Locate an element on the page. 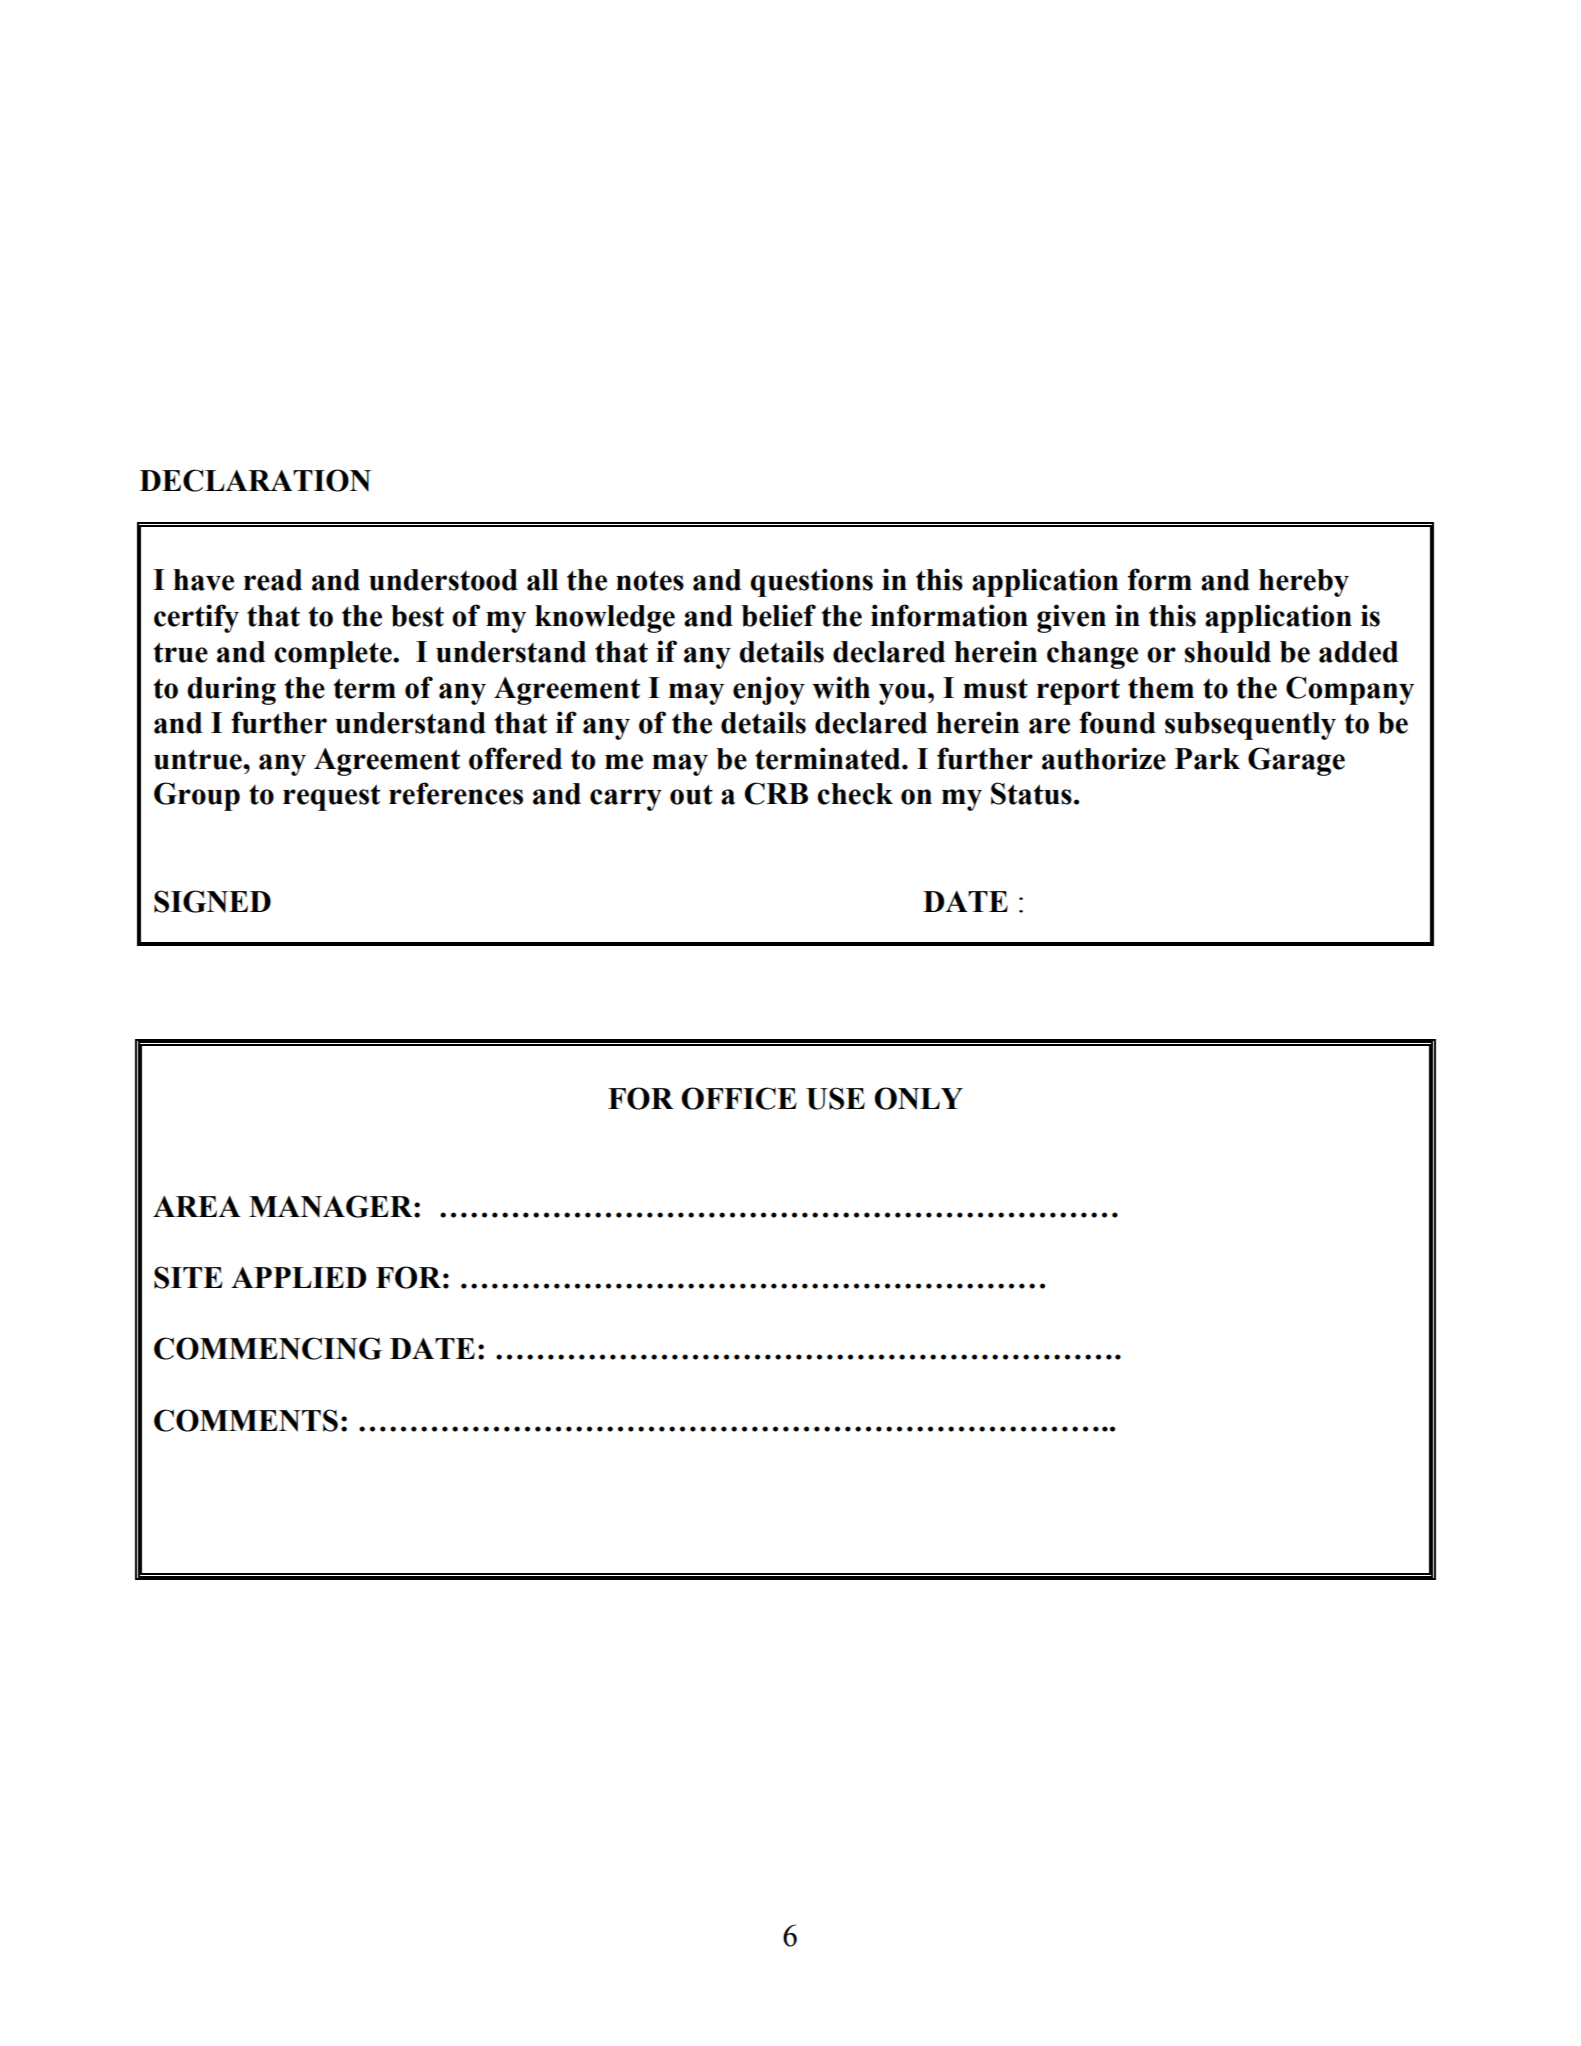 Image resolution: width=1581 pixels, height=2046 pixels. USE is located at coordinates (835, 1098).
